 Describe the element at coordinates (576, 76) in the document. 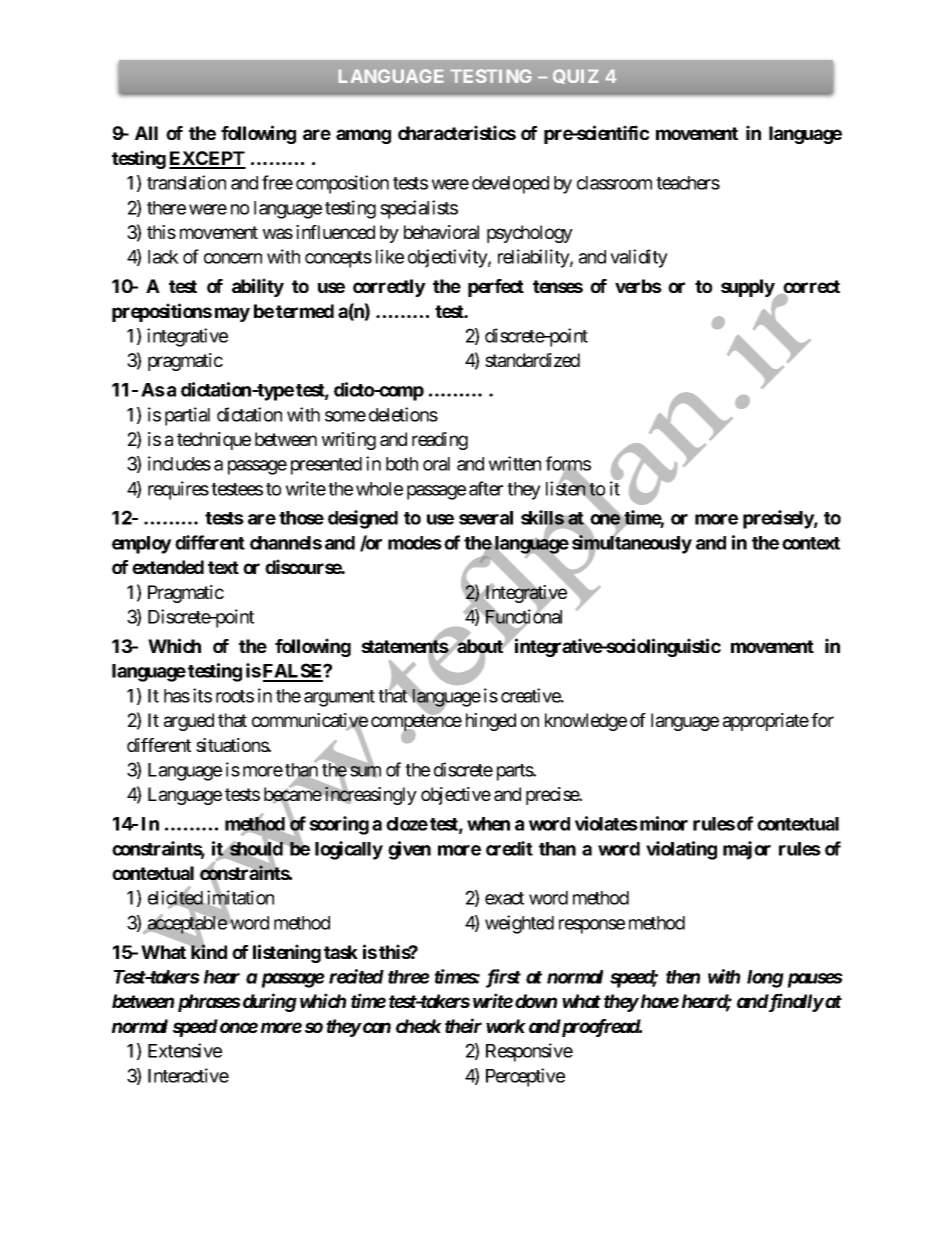

I see `QUIZ` at that location.
